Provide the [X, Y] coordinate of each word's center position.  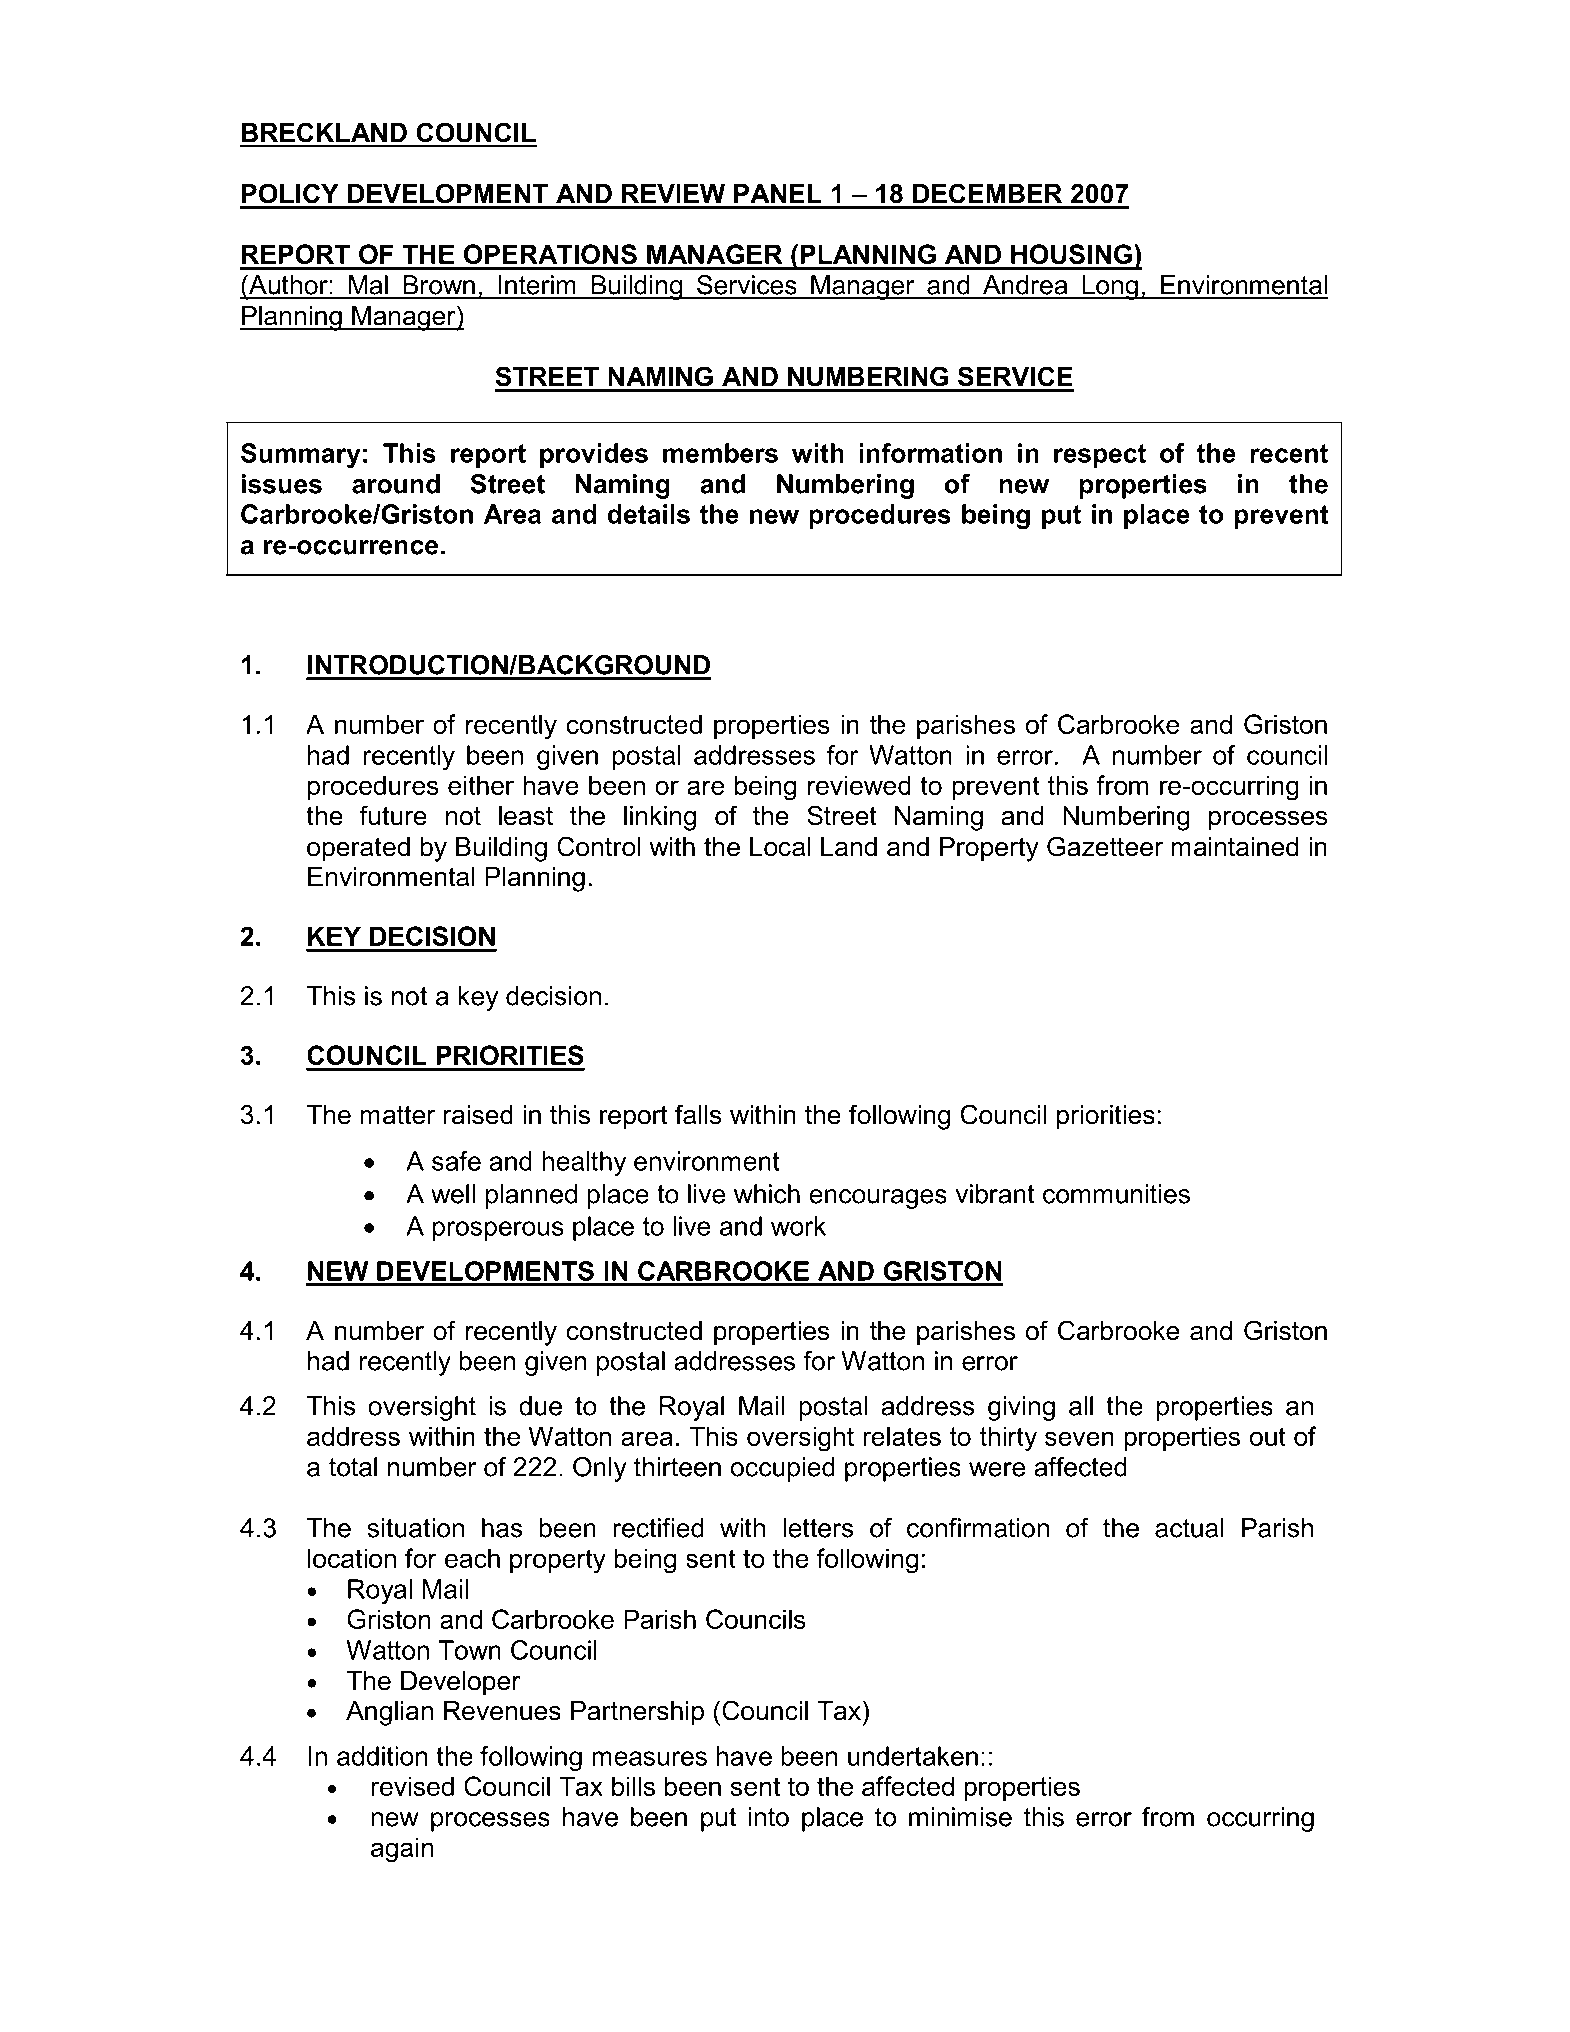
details [649, 514]
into [768, 1817]
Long [1110, 287]
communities [1116, 1194]
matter [397, 1115]
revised [412, 1786]
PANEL [778, 193]
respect [1100, 456]
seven [1079, 1438]
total [353, 1467]
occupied [783, 1469]
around [396, 484]
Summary [301, 455]
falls [698, 1114]
